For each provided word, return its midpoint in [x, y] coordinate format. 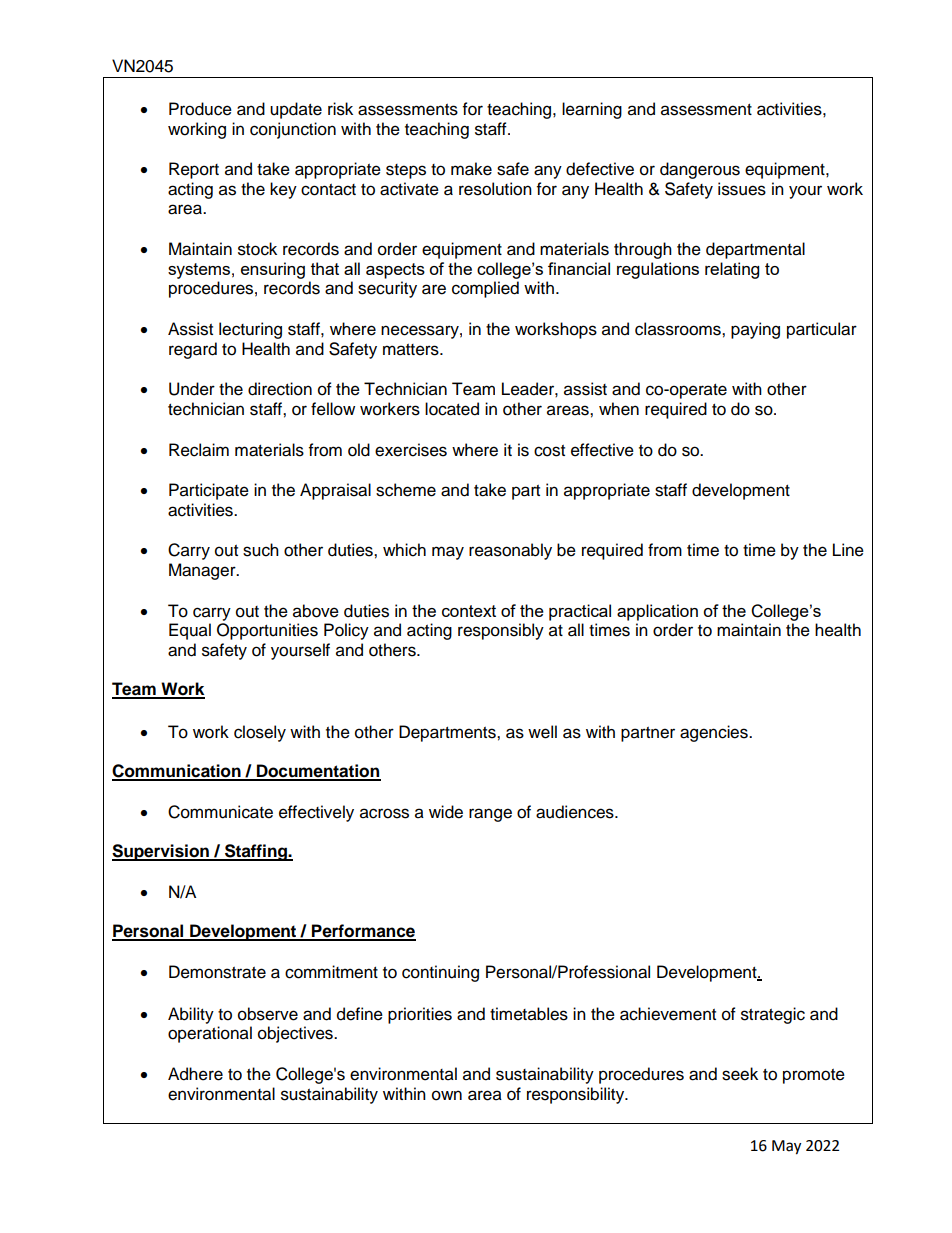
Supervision [161, 852]
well [542, 732]
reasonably [510, 551]
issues [742, 189]
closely [260, 733]
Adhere [195, 1074]
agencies [715, 733]
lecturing [250, 330]
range [490, 815]
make [471, 169]
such [261, 550]
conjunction [293, 130]
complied [485, 289]
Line [848, 550]
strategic [773, 1015]
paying [755, 330]
